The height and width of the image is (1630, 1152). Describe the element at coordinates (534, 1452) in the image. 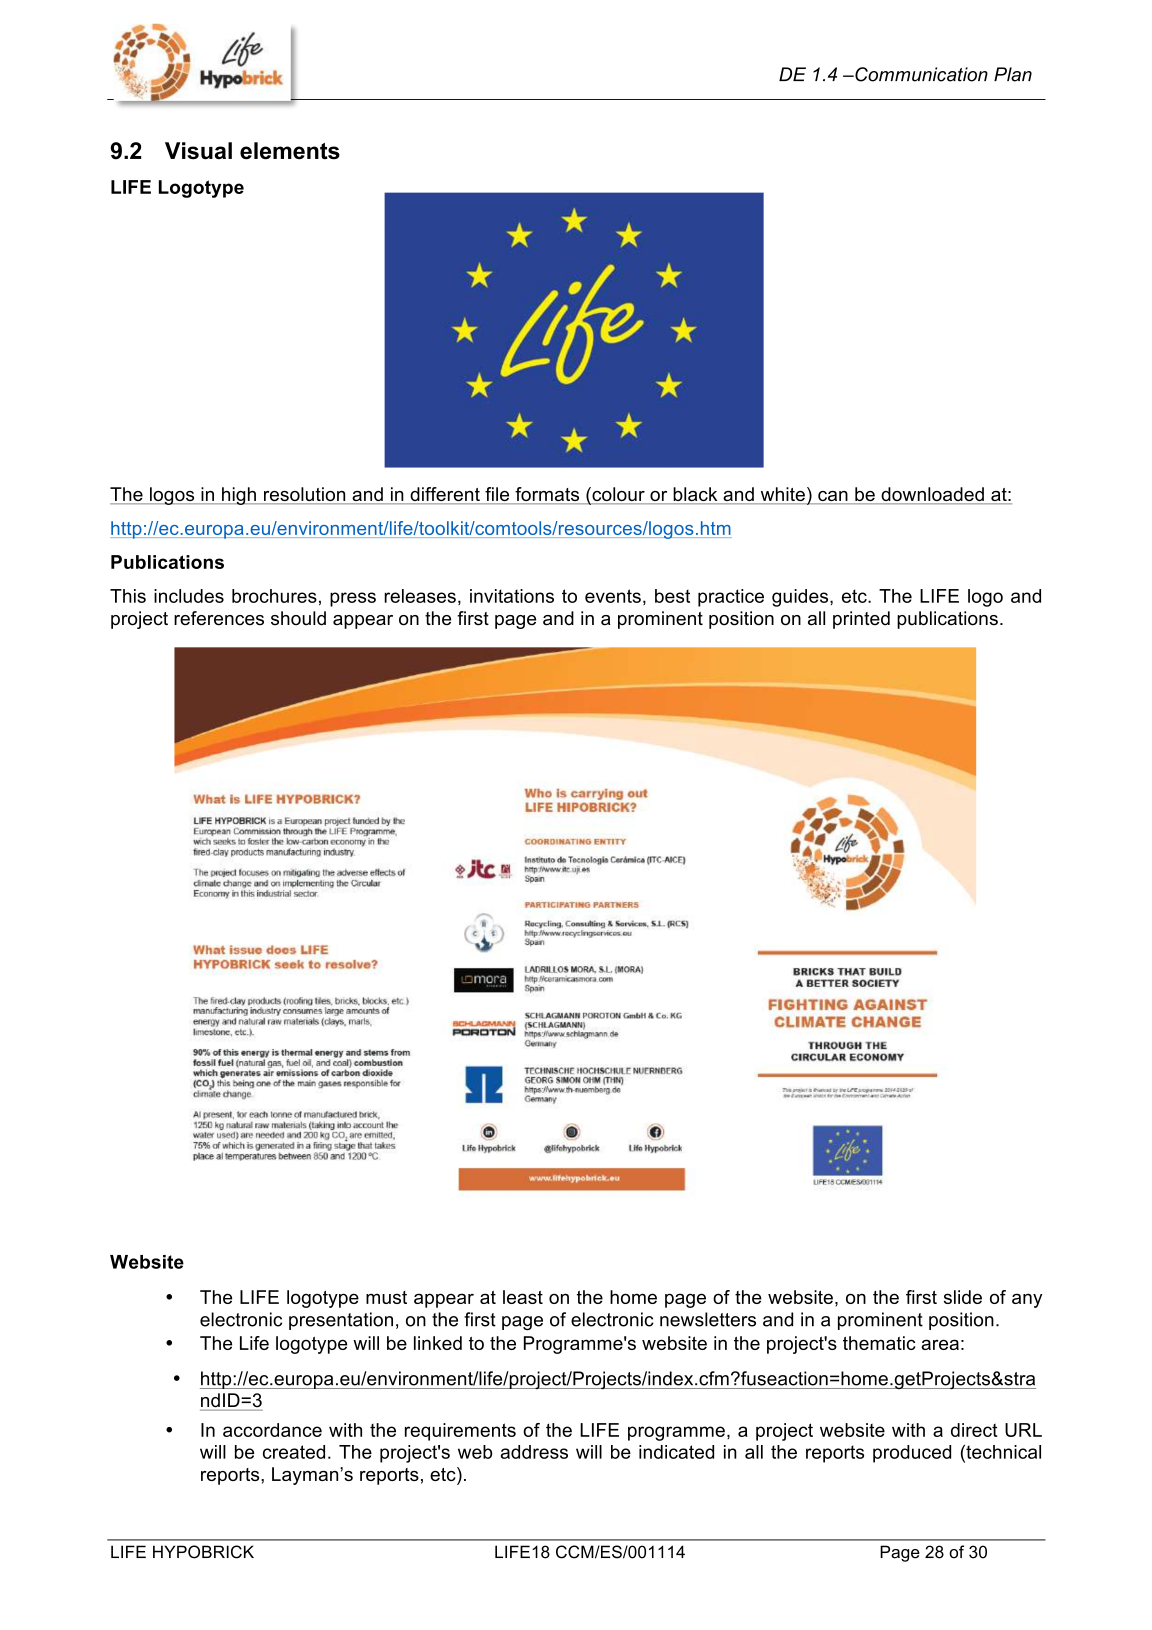

I see `address` at that location.
